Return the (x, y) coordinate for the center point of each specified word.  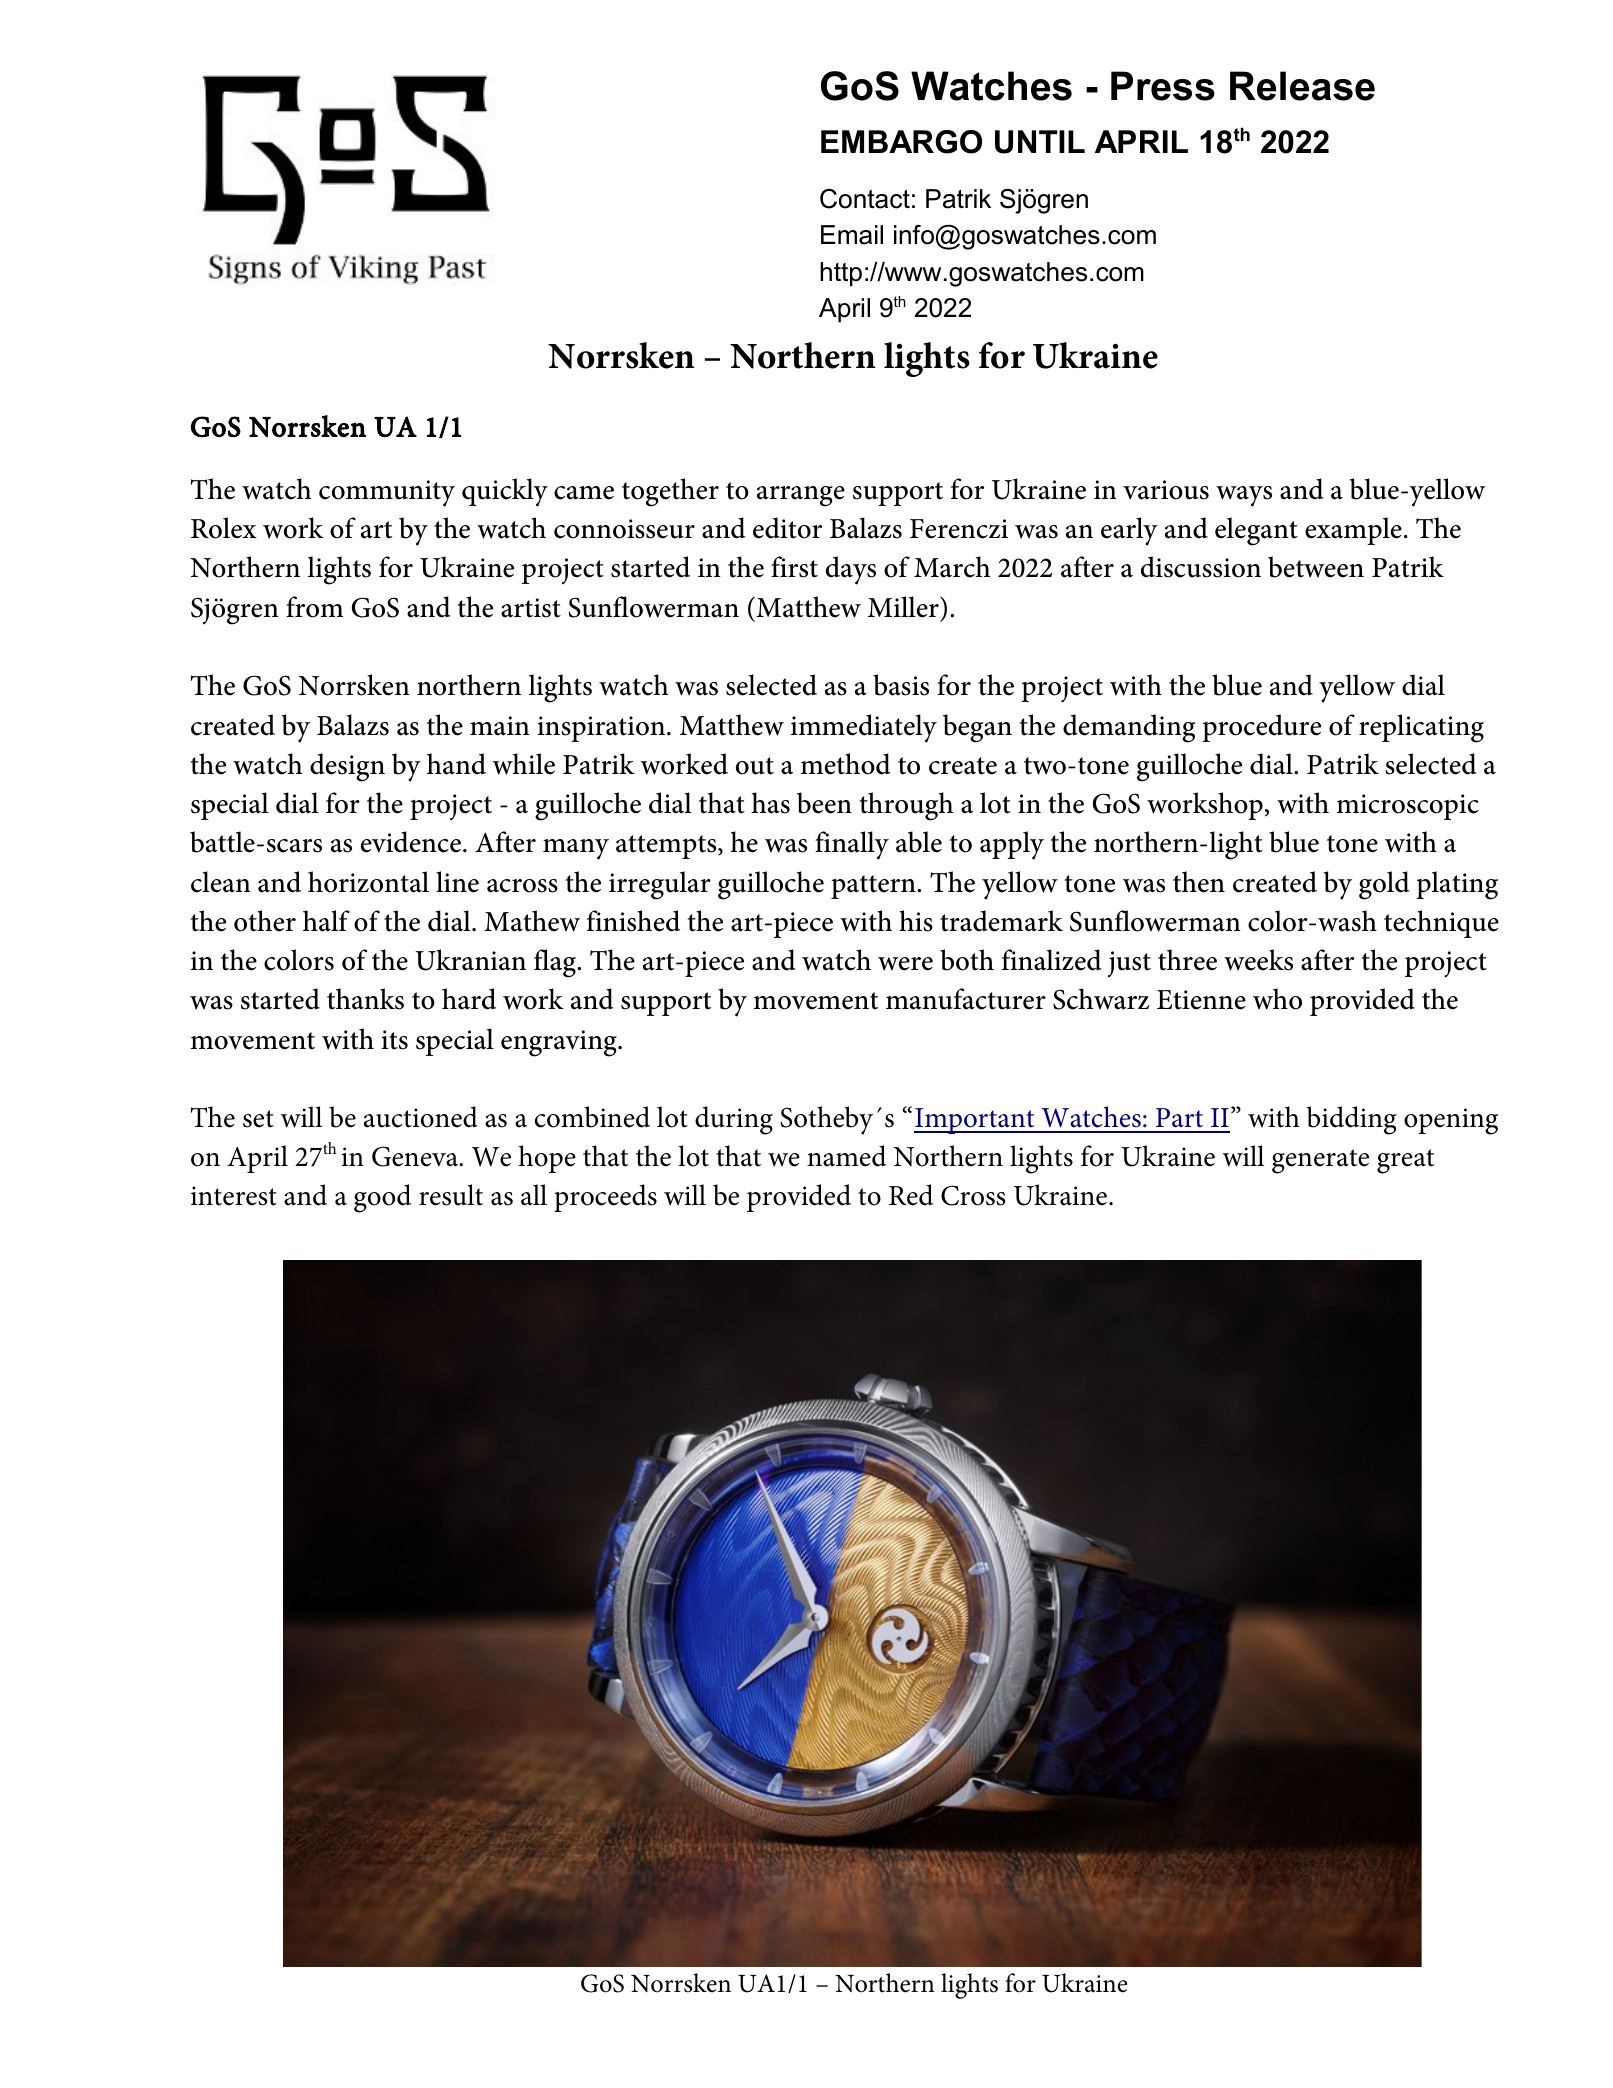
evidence (411, 842)
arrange (801, 496)
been (824, 803)
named (846, 1156)
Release (1302, 86)
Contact (865, 199)
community (387, 493)
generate (1320, 1161)
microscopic (1408, 807)
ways (1244, 496)
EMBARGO (901, 142)
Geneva (416, 1156)
